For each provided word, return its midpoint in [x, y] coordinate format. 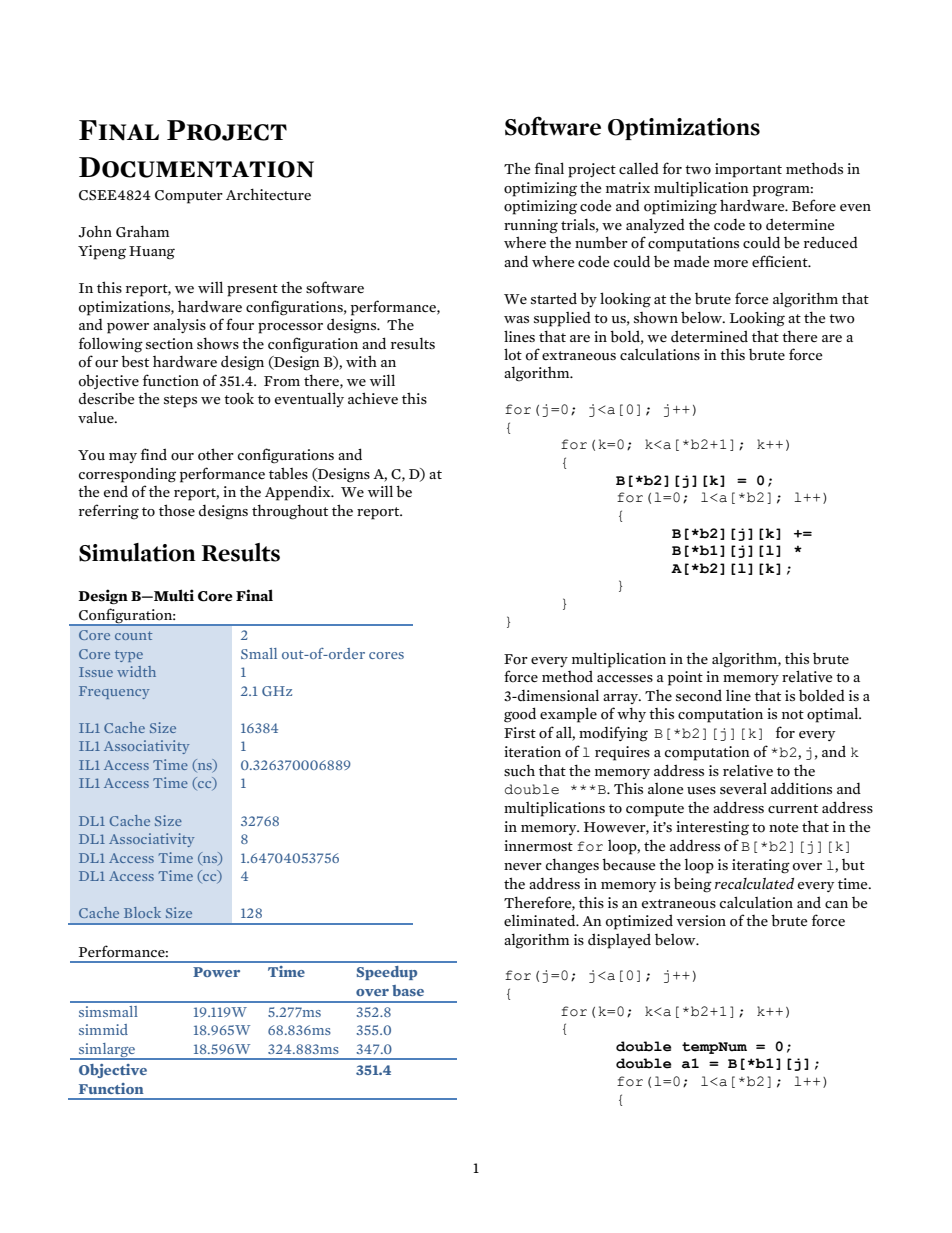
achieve [373, 398]
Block [142, 912]
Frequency [114, 692]
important [748, 170]
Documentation [196, 167]
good [520, 715]
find [154, 454]
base [408, 990]
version [701, 921]
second [699, 695]
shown [656, 318]
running [531, 226]
